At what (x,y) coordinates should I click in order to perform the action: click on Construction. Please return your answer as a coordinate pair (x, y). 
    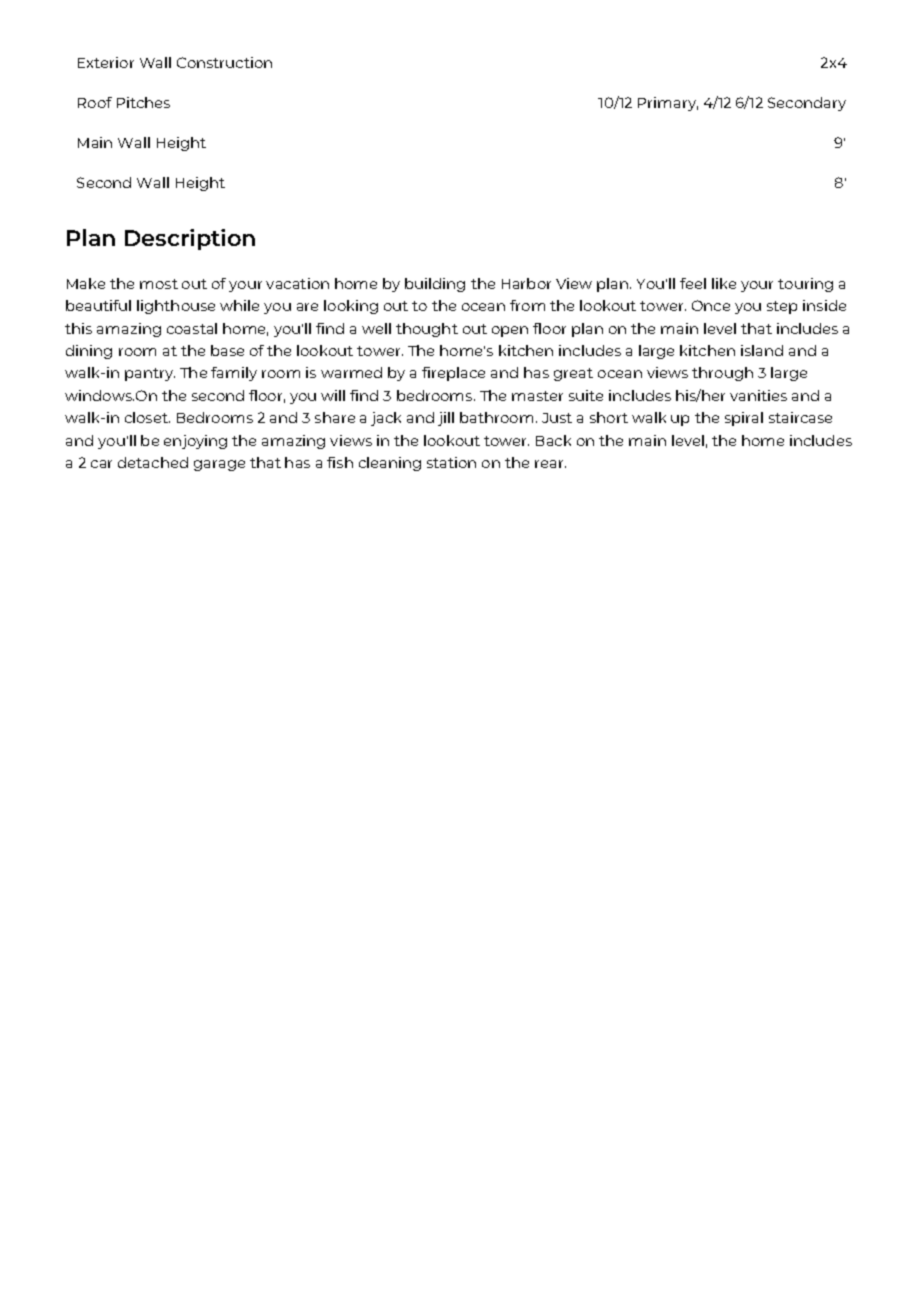
    Looking at the image, I should click on (224, 62).
